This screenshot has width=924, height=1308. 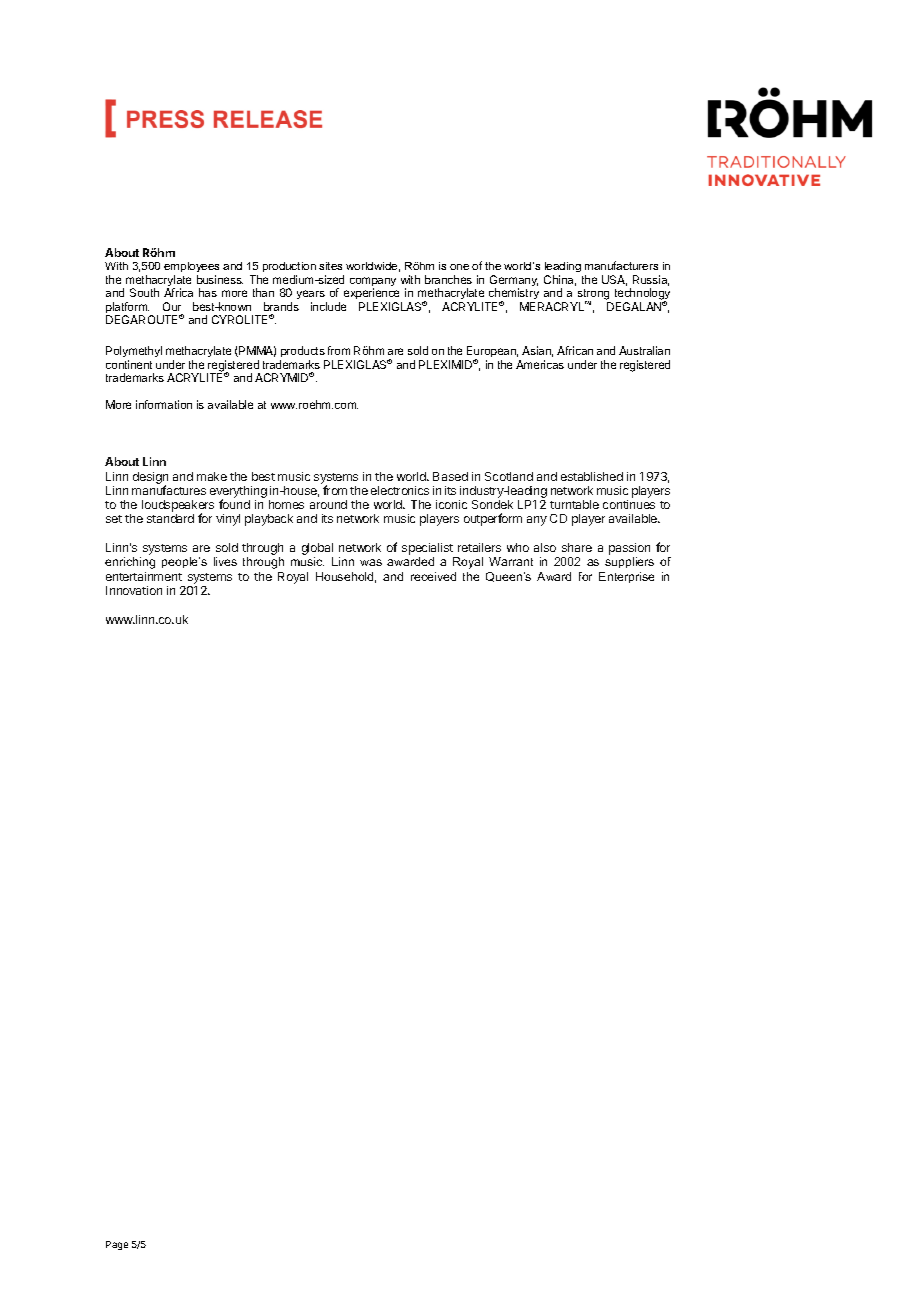 What do you see at coordinates (117, 1245) in the screenshot?
I see `Page` at bounding box center [117, 1245].
